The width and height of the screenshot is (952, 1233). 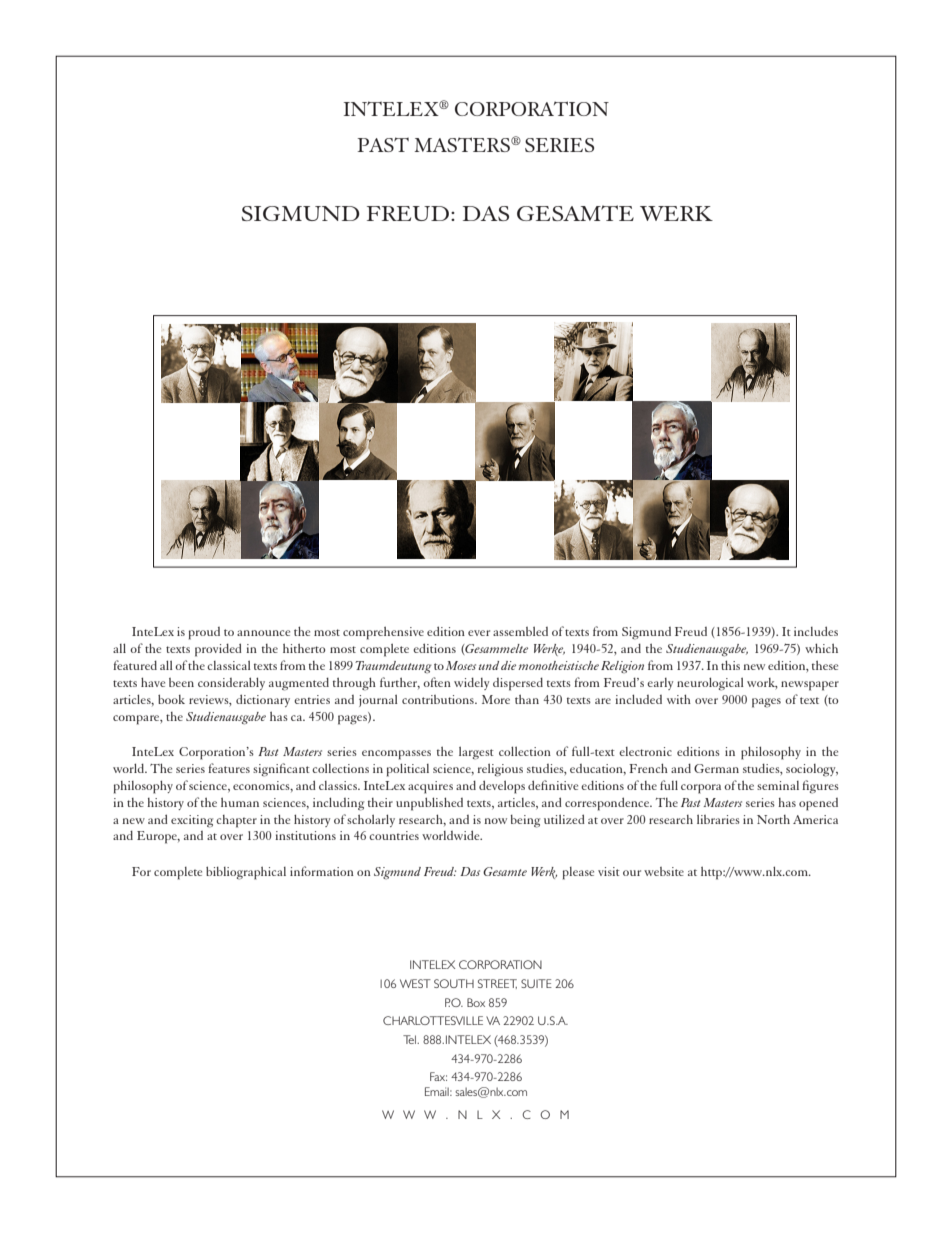 I want to click on features, so click(x=229, y=768).
